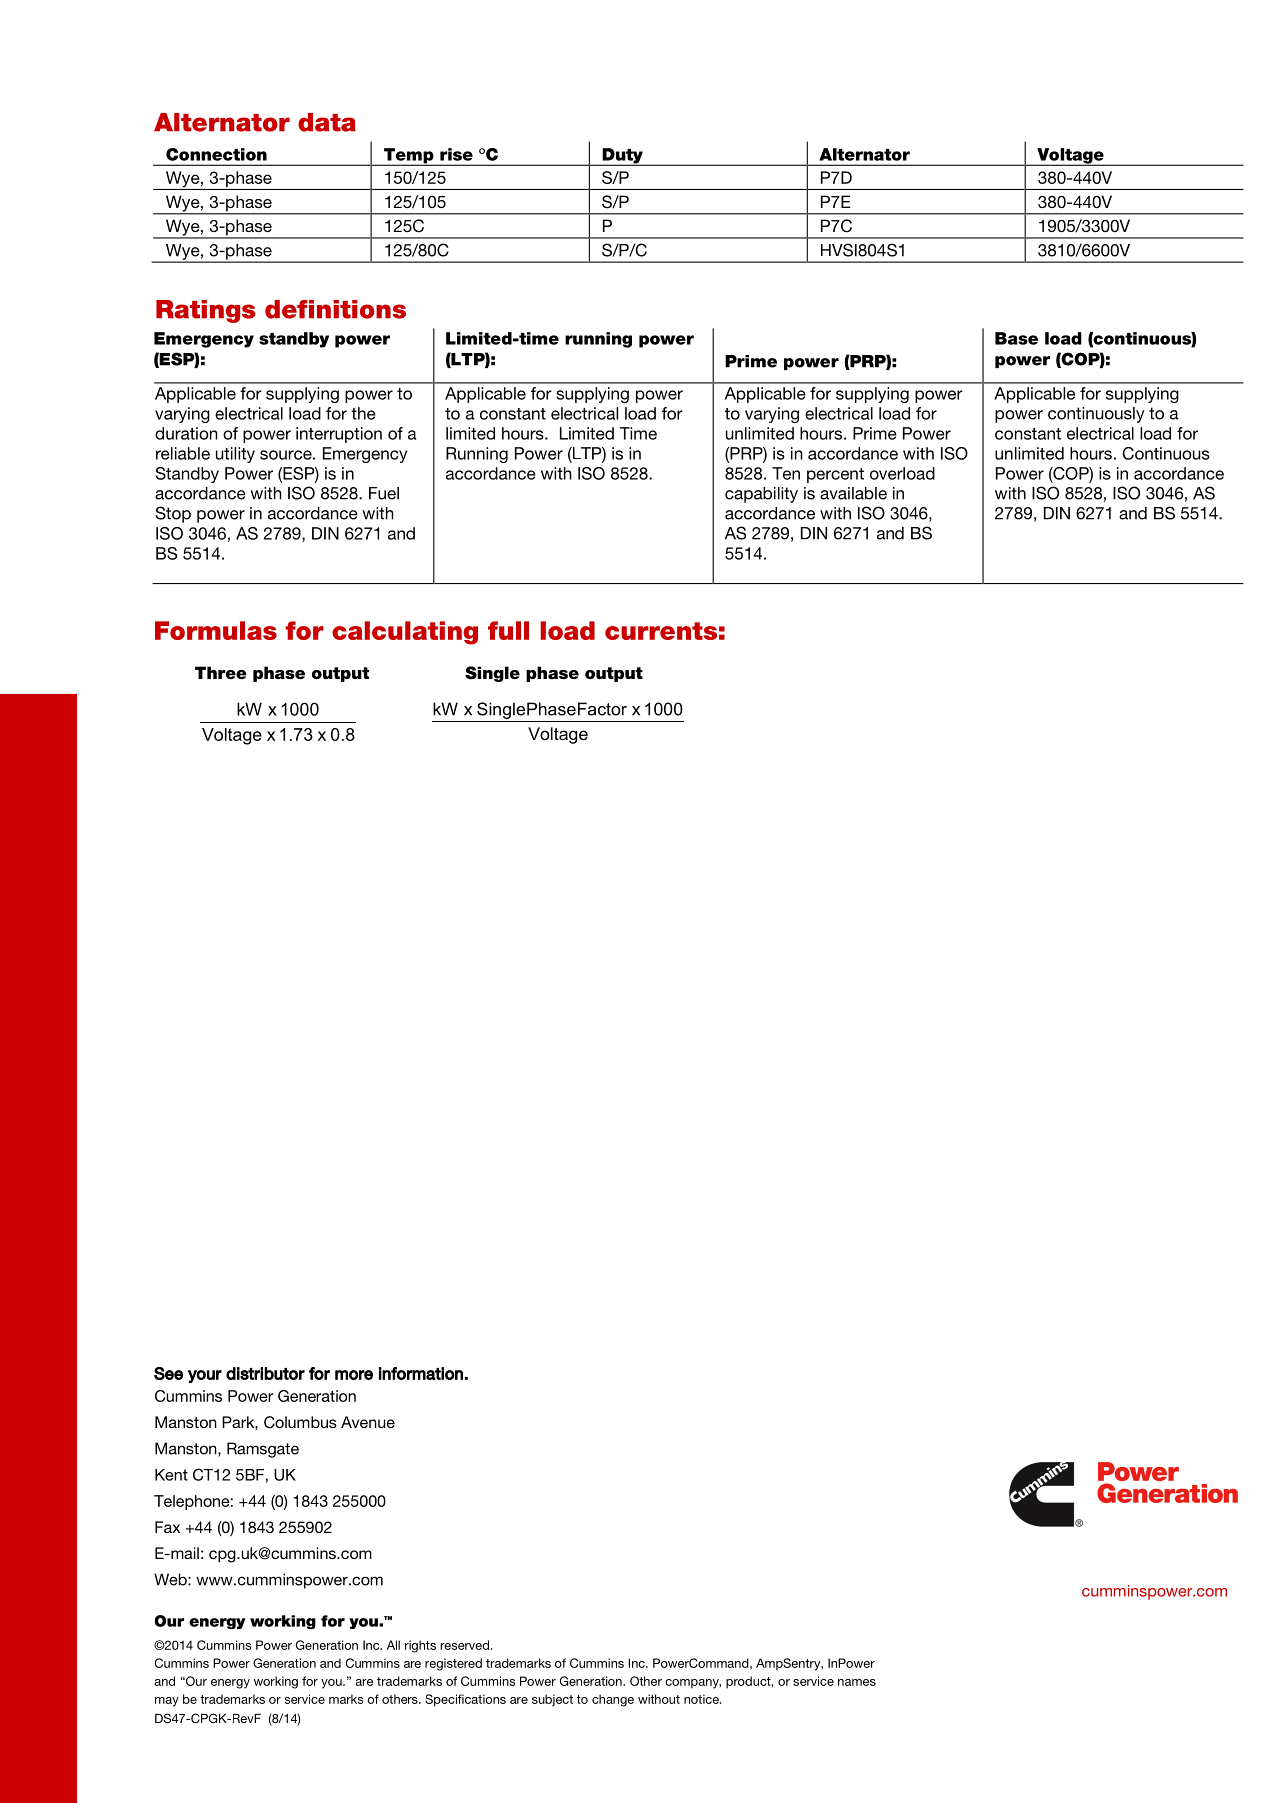 The width and height of the screenshot is (1275, 1803). What do you see at coordinates (613, 1700) in the screenshot?
I see `change` at bounding box center [613, 1700].
